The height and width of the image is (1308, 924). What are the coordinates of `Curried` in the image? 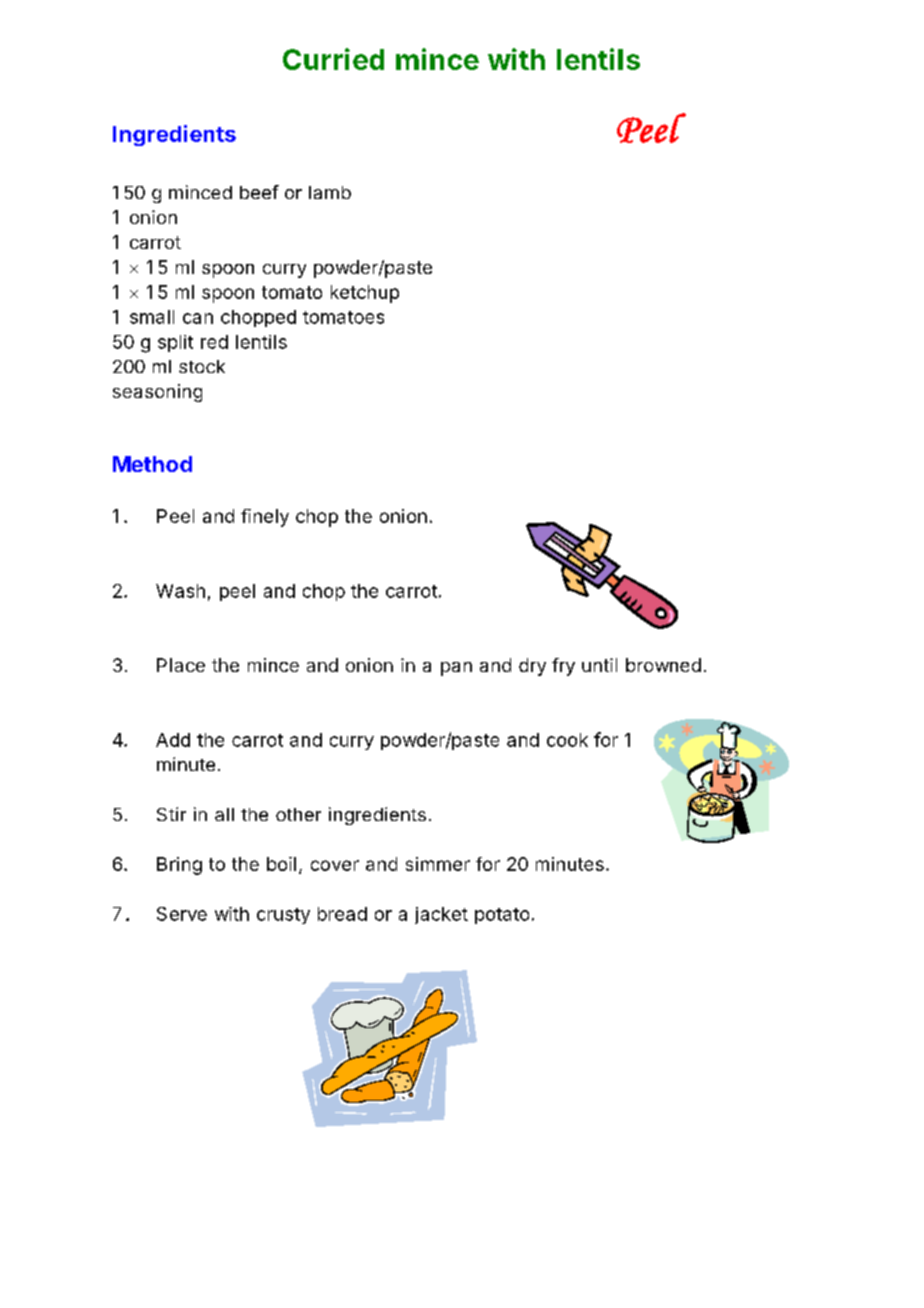 It's located at (333, 59).
